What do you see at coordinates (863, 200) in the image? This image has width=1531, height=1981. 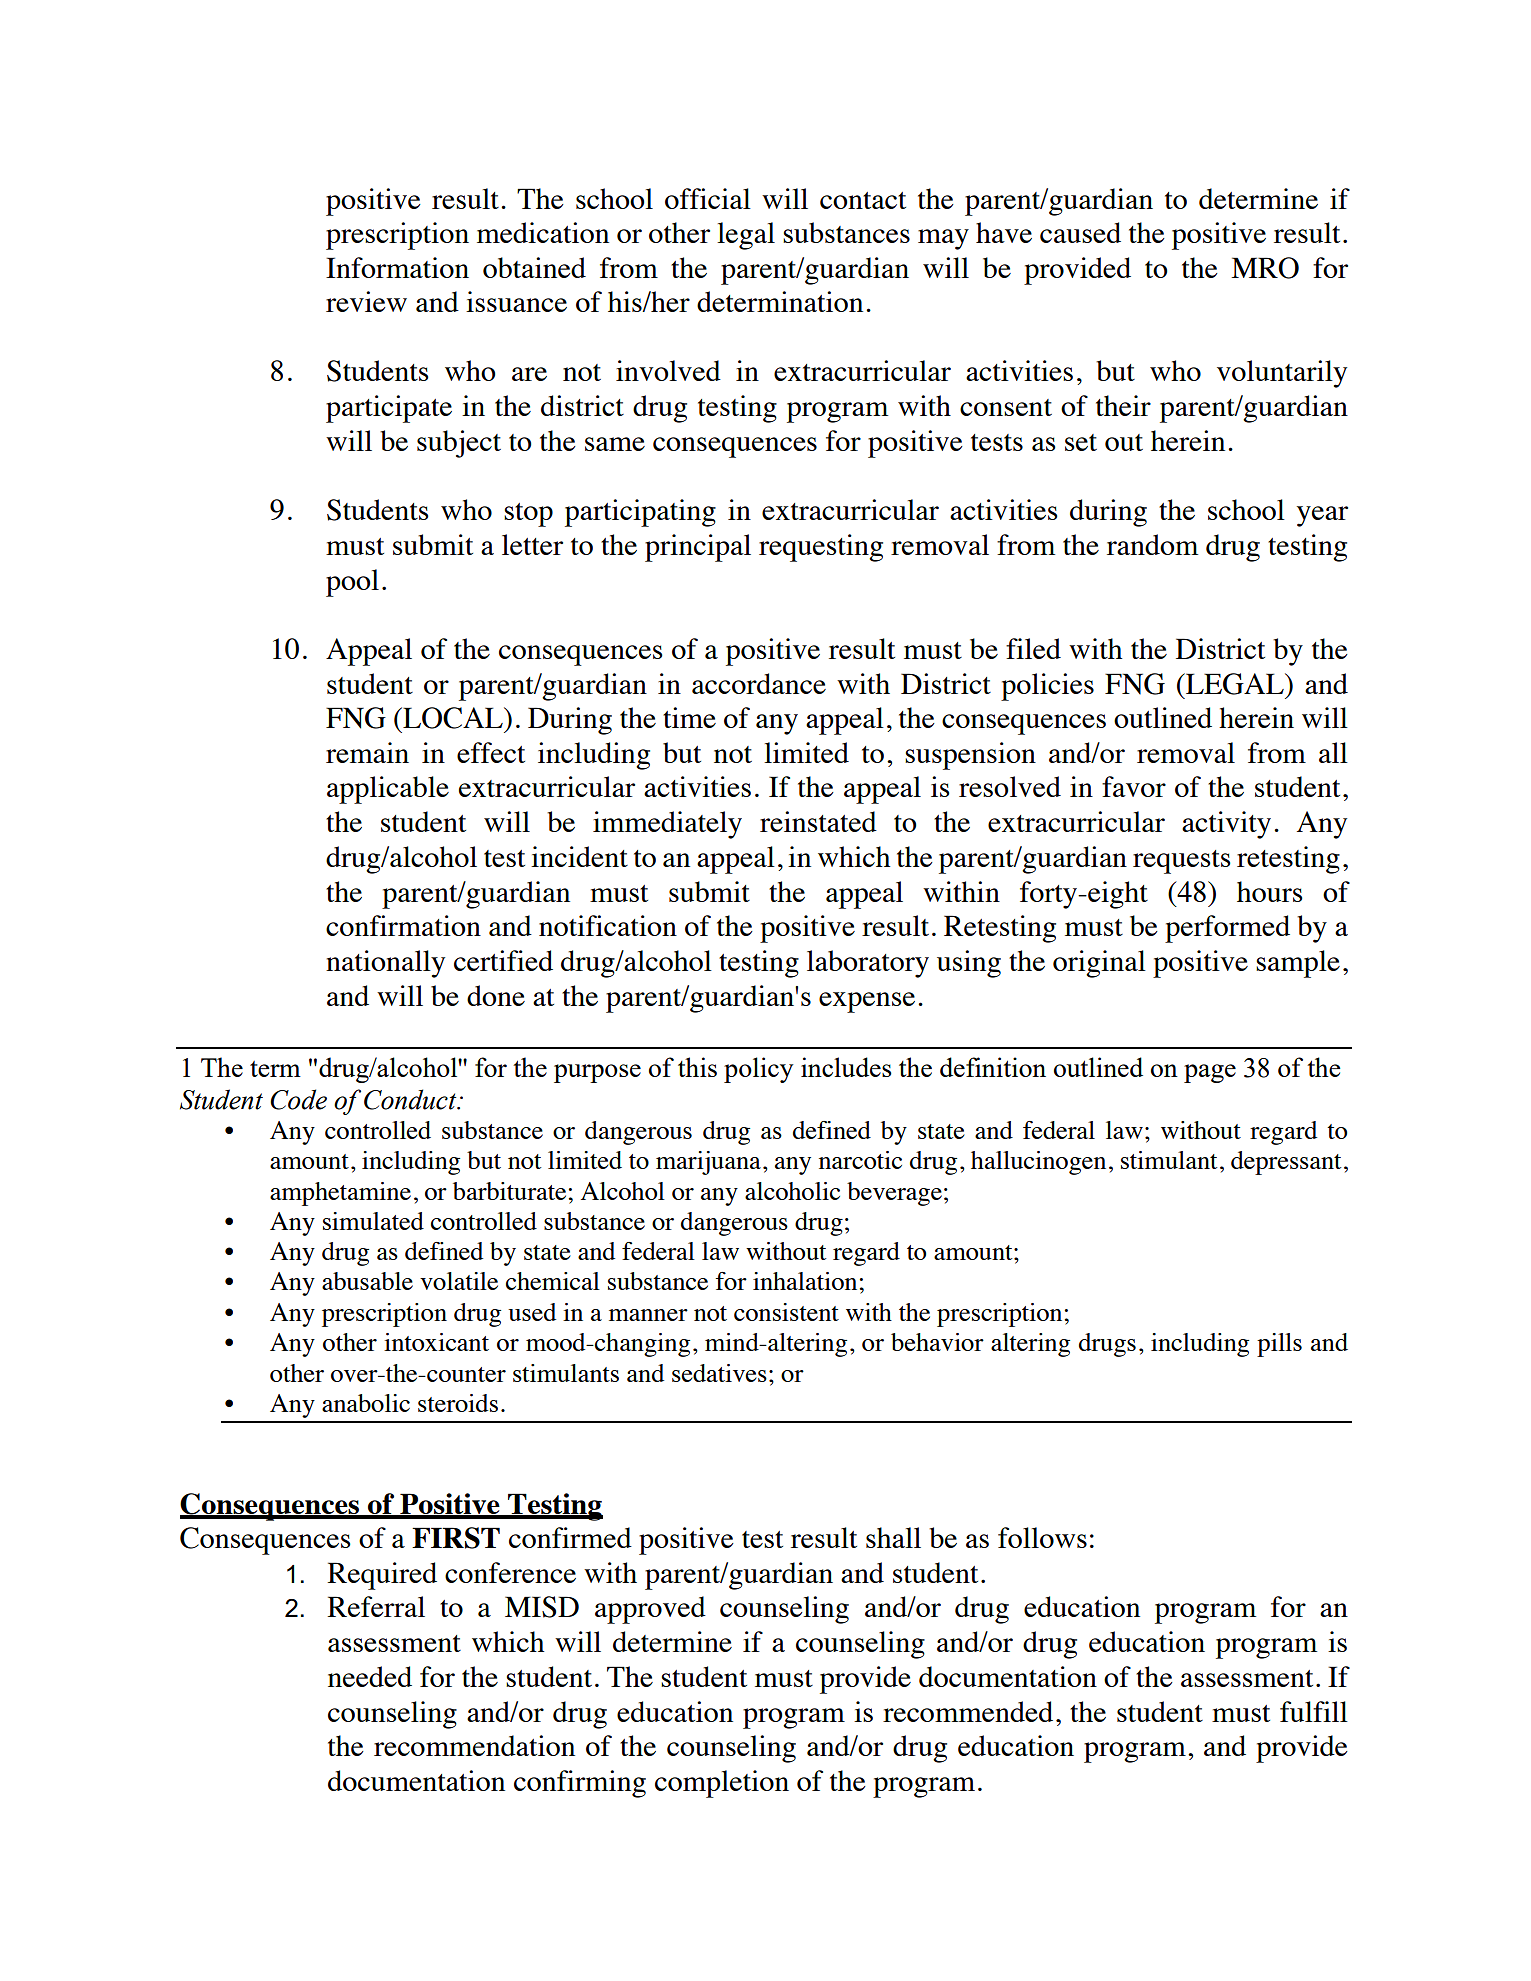 I see `contact` at bounding box center [863, 200].
